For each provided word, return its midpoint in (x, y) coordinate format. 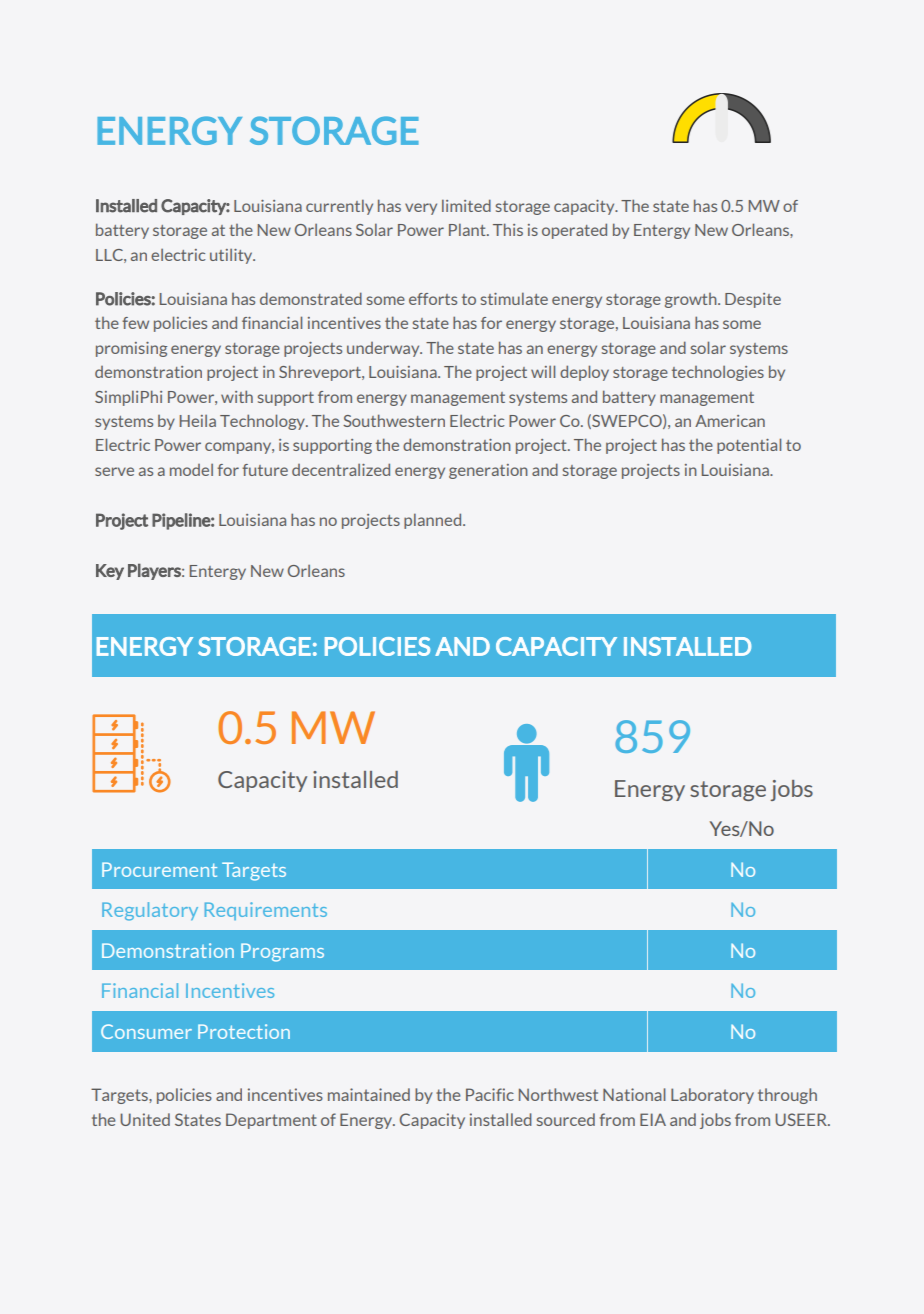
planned (434, 521)
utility (232, 256)
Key (110, 572)
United (145, 1119)
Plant (468, 230)
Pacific (490, 1094)
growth (692, 300)
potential (749, 446)
